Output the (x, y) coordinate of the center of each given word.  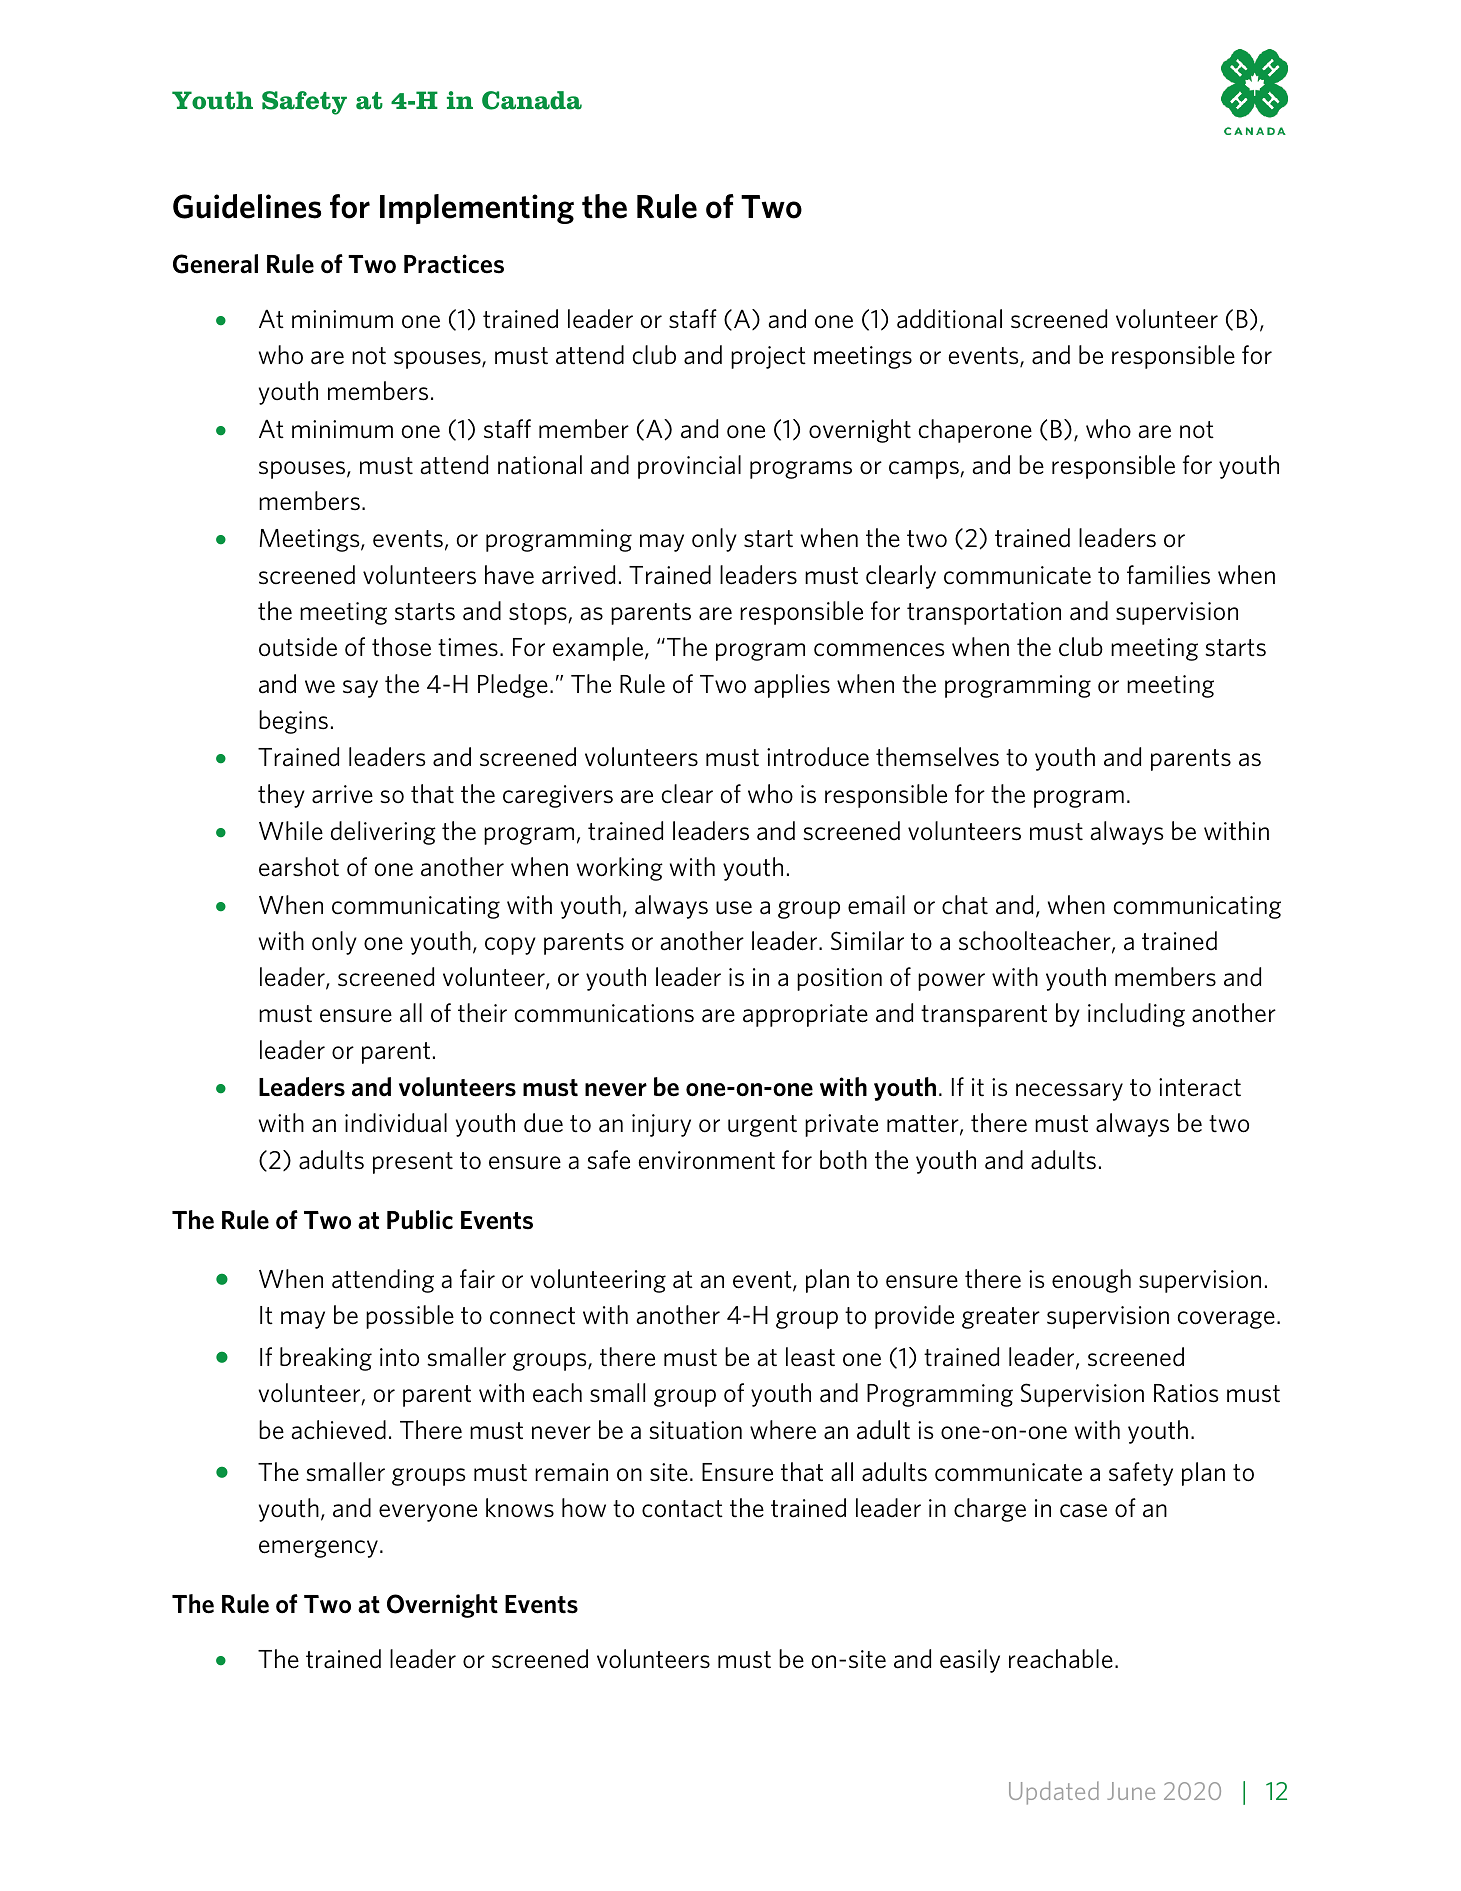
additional (949, 319)
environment (707, 1160)
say (360, 689)
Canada (532, 100)
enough (1091, 1281)
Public (420, 1220)
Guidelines (247, 206)
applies (792, 686)
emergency (318, 1549)
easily (970, 1661)
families (1168, 575)
